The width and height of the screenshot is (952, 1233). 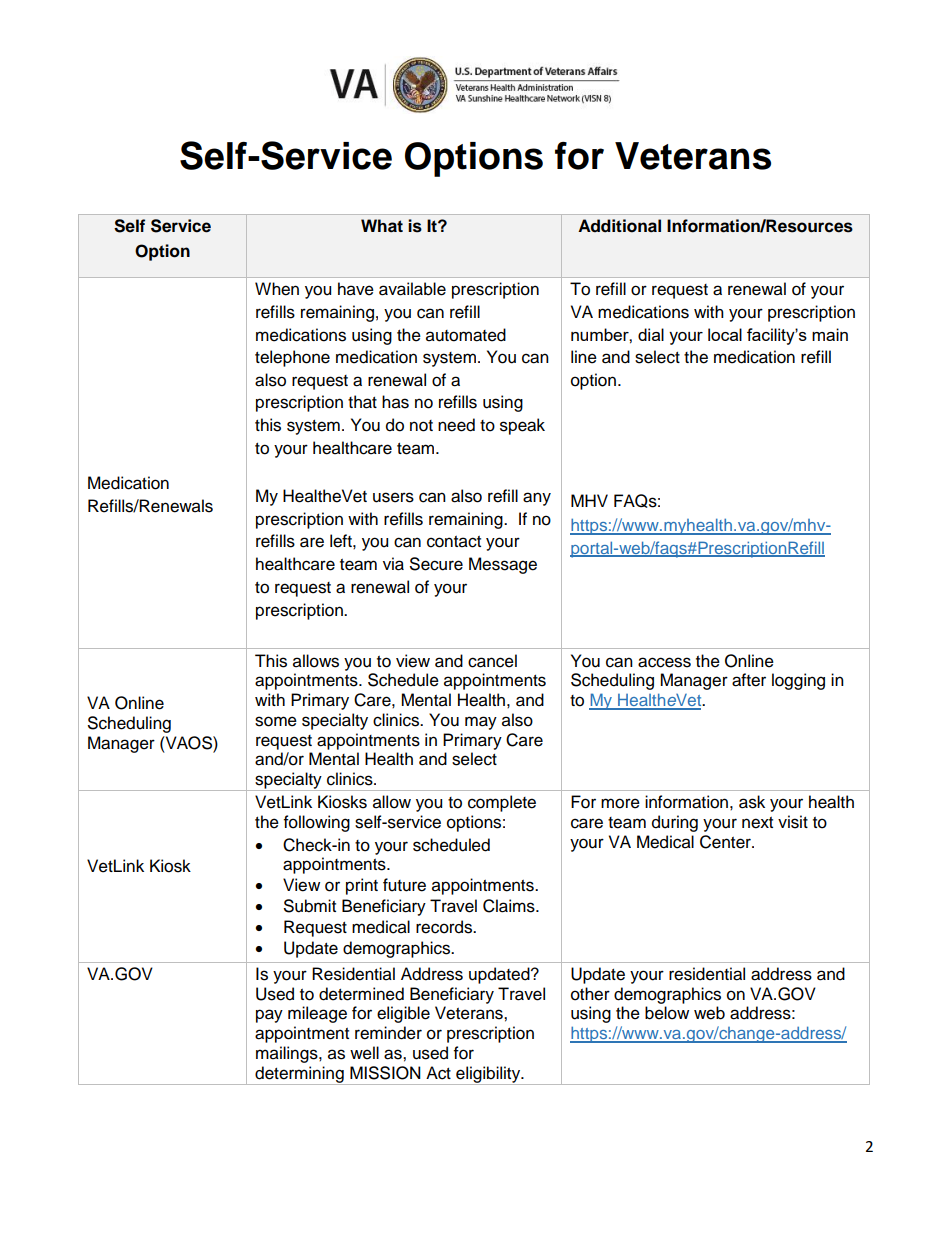 I want to click on speak, so click(x=522, y=426).
